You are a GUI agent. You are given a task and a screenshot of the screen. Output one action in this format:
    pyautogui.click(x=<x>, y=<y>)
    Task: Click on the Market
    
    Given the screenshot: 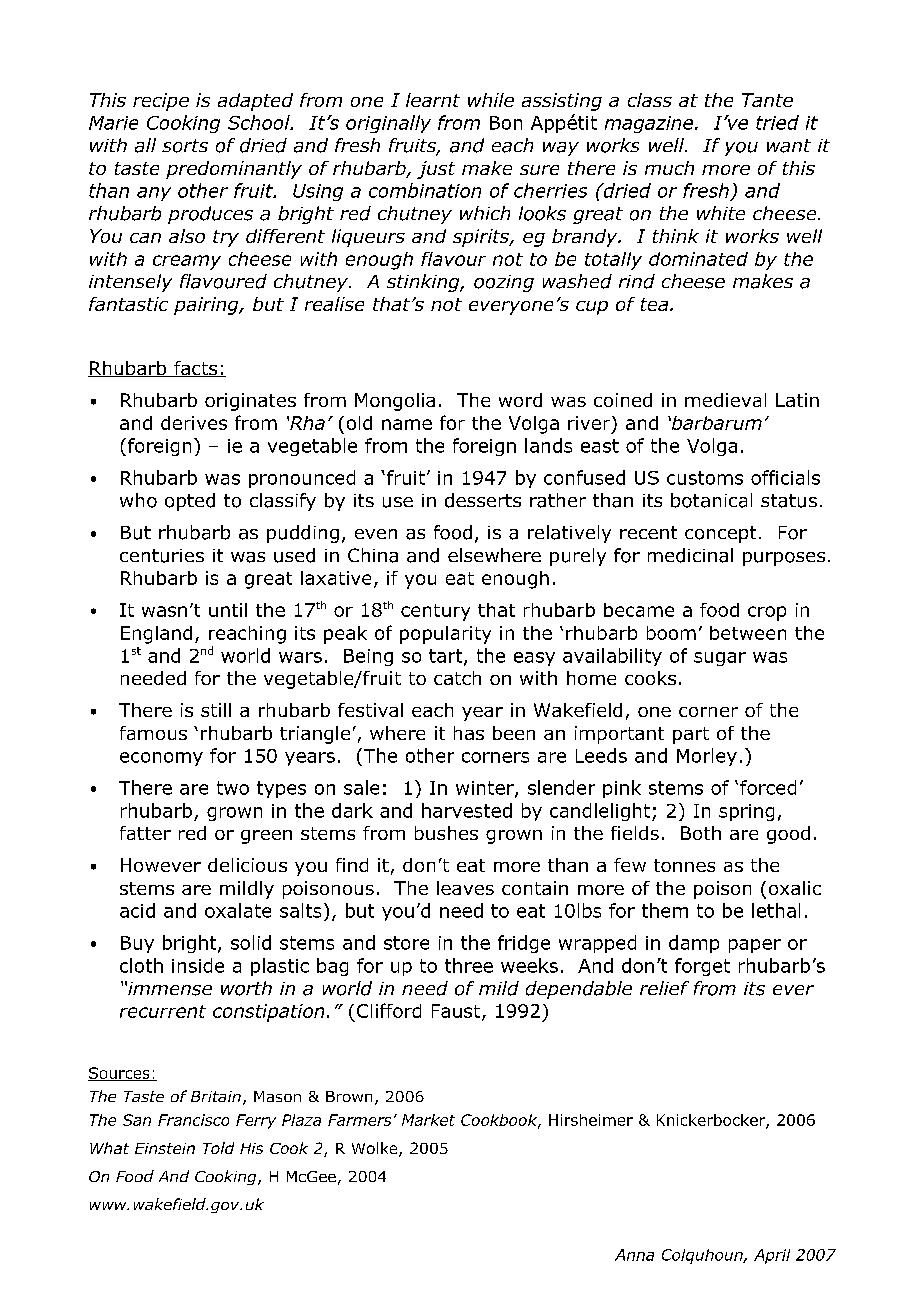 What is the action you would take?
    pyautogui.click(x=428, y=1120)
